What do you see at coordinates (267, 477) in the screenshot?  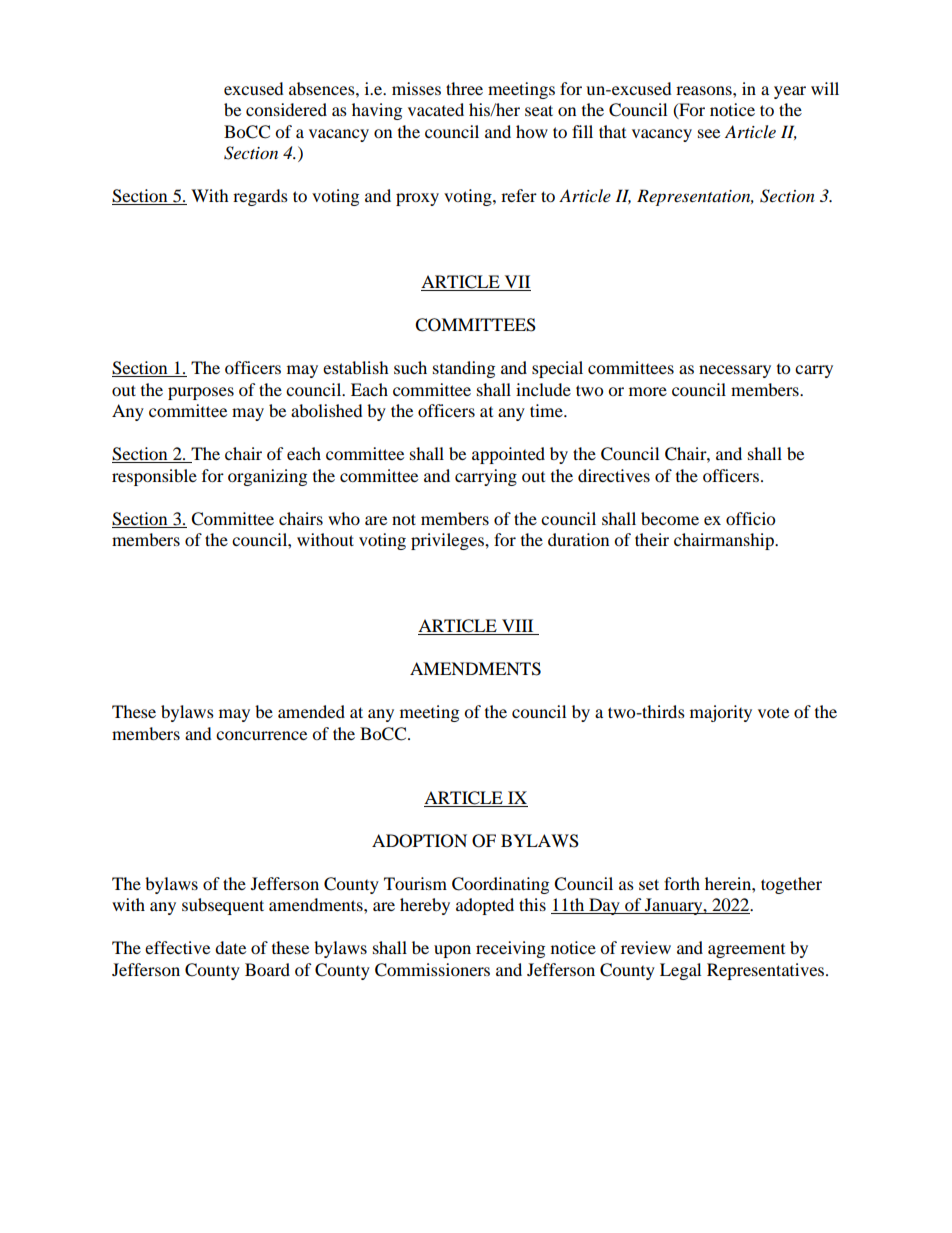 I see `organizing` at bounding box center [267, 477].
